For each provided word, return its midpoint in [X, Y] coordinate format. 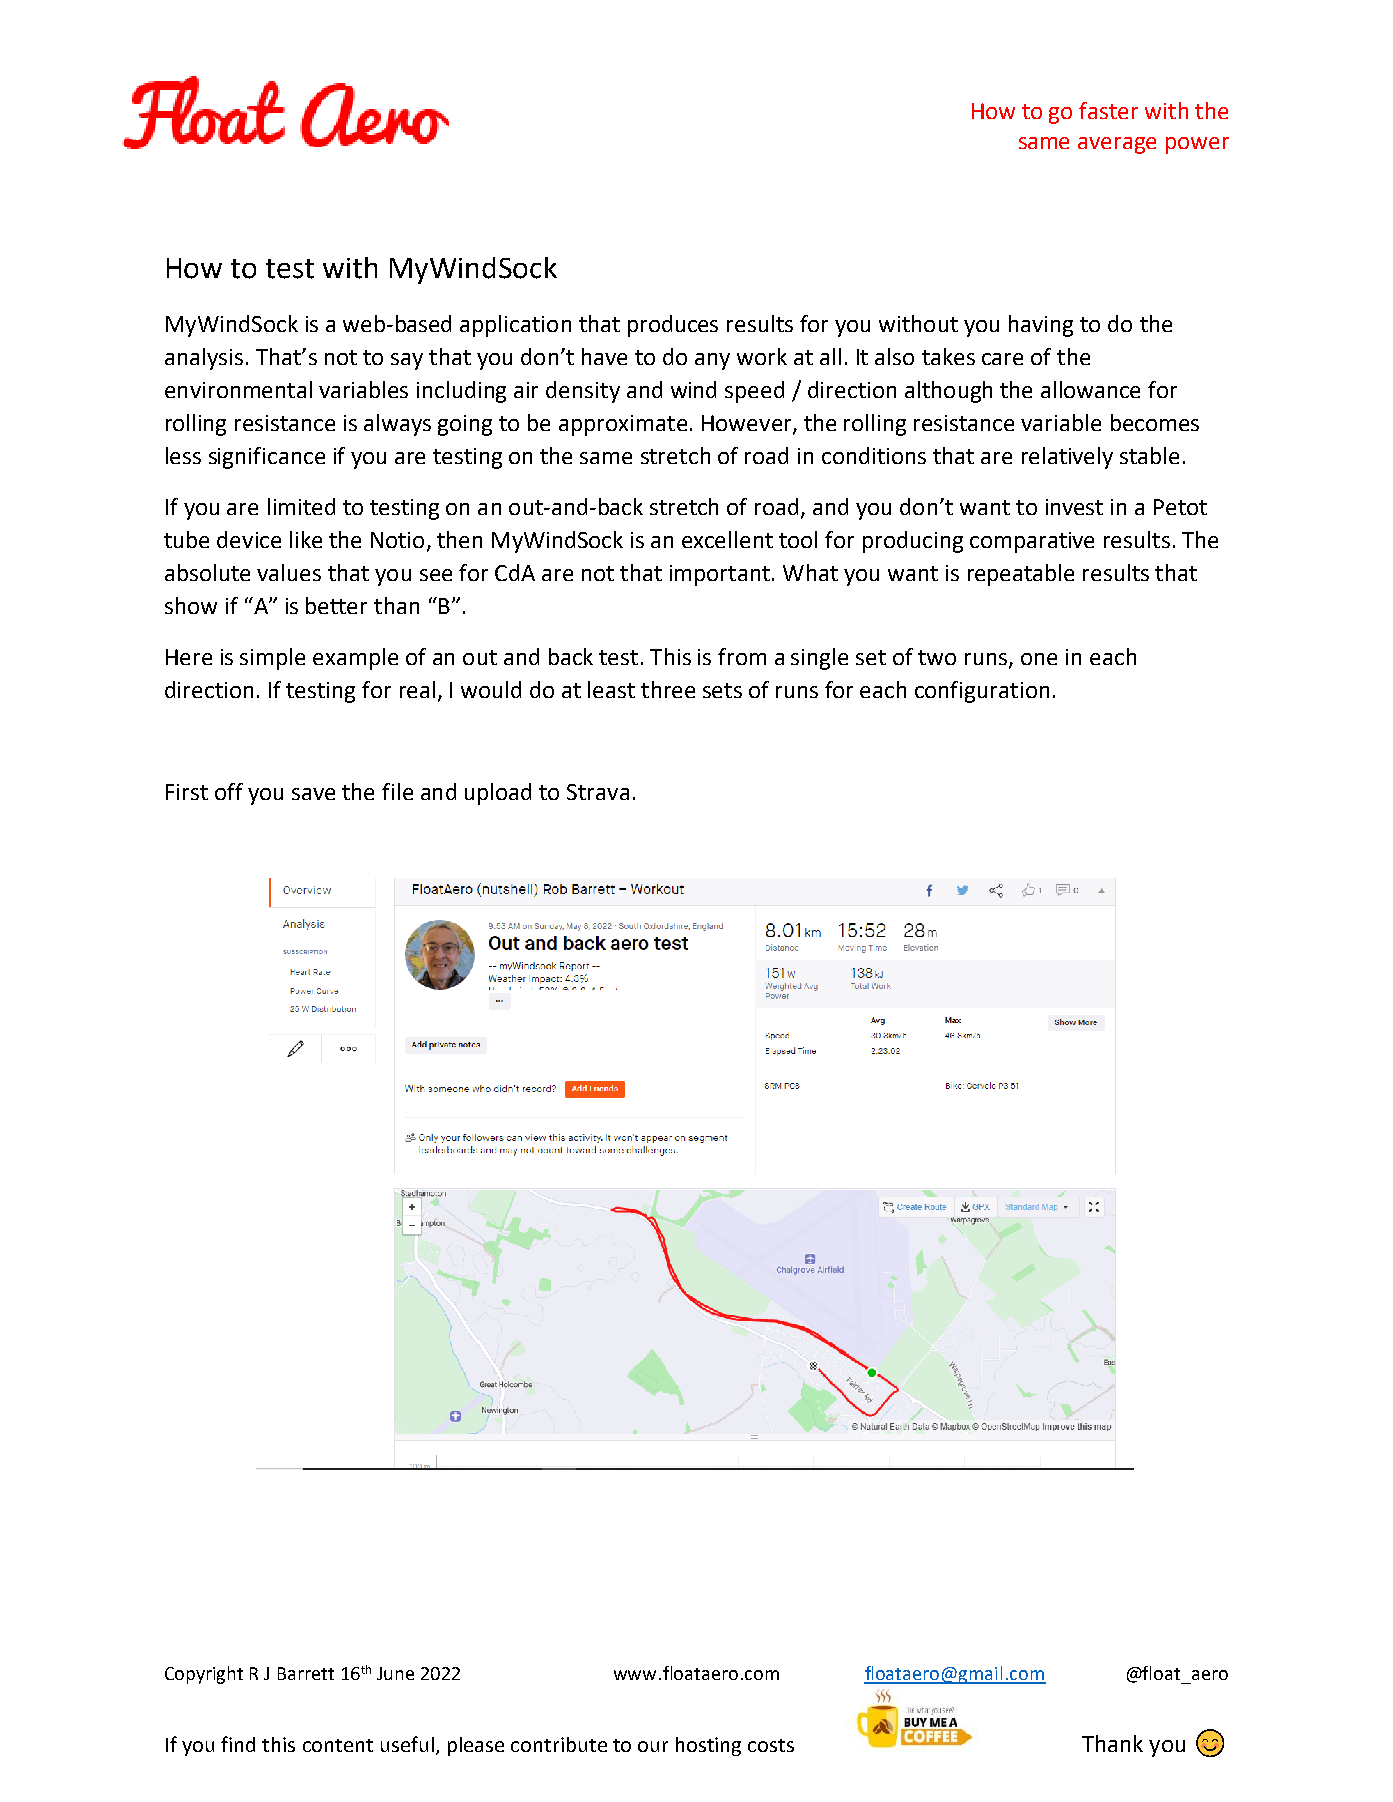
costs [771, 1745]
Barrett [306, 1673]
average [1117, 145]
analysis [204, 359]
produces [673, 326]
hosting [708, 1746]
